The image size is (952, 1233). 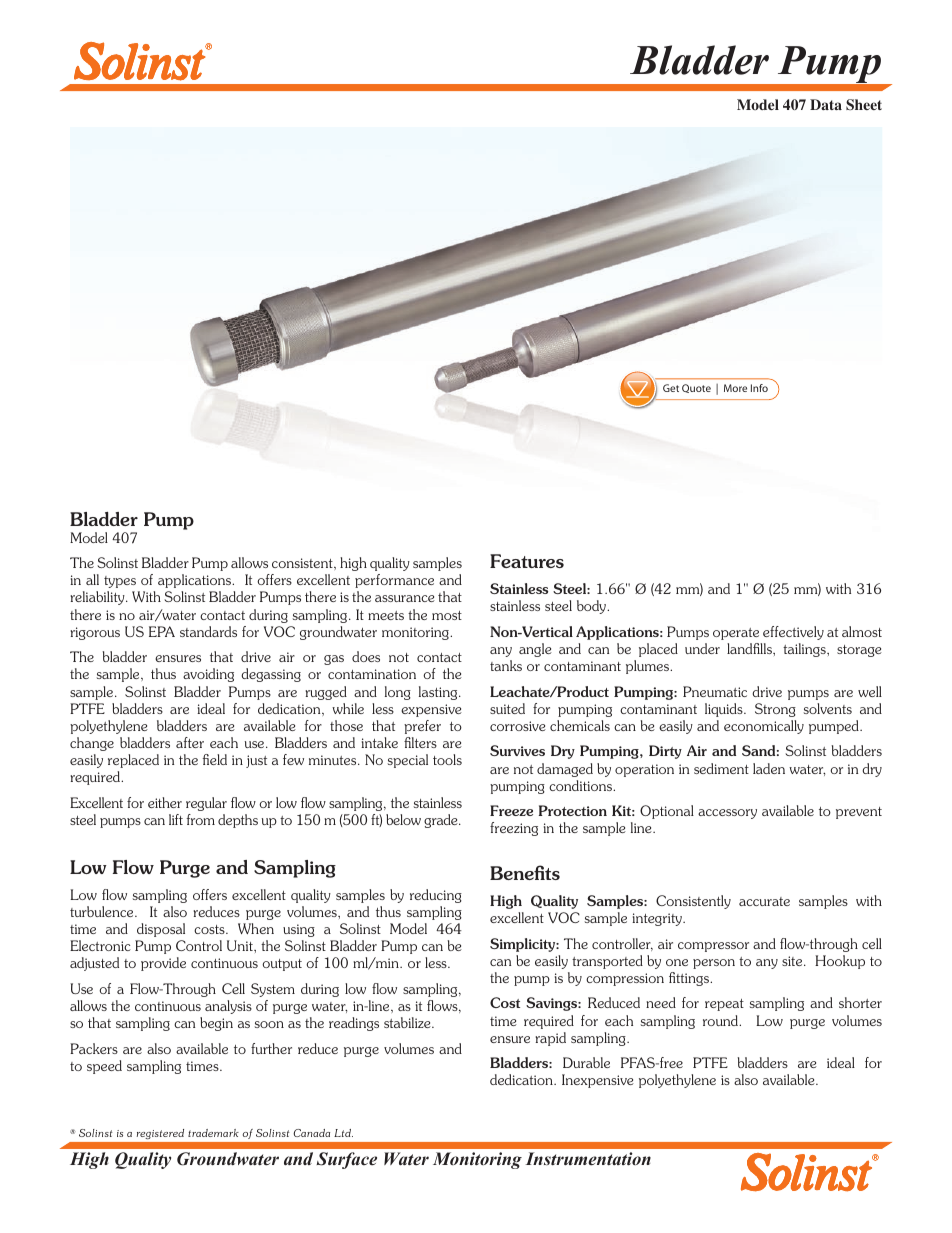 What do you see at coordinates (769, 768) in the image?
I see `laden` at bounding box center [769, 768].
